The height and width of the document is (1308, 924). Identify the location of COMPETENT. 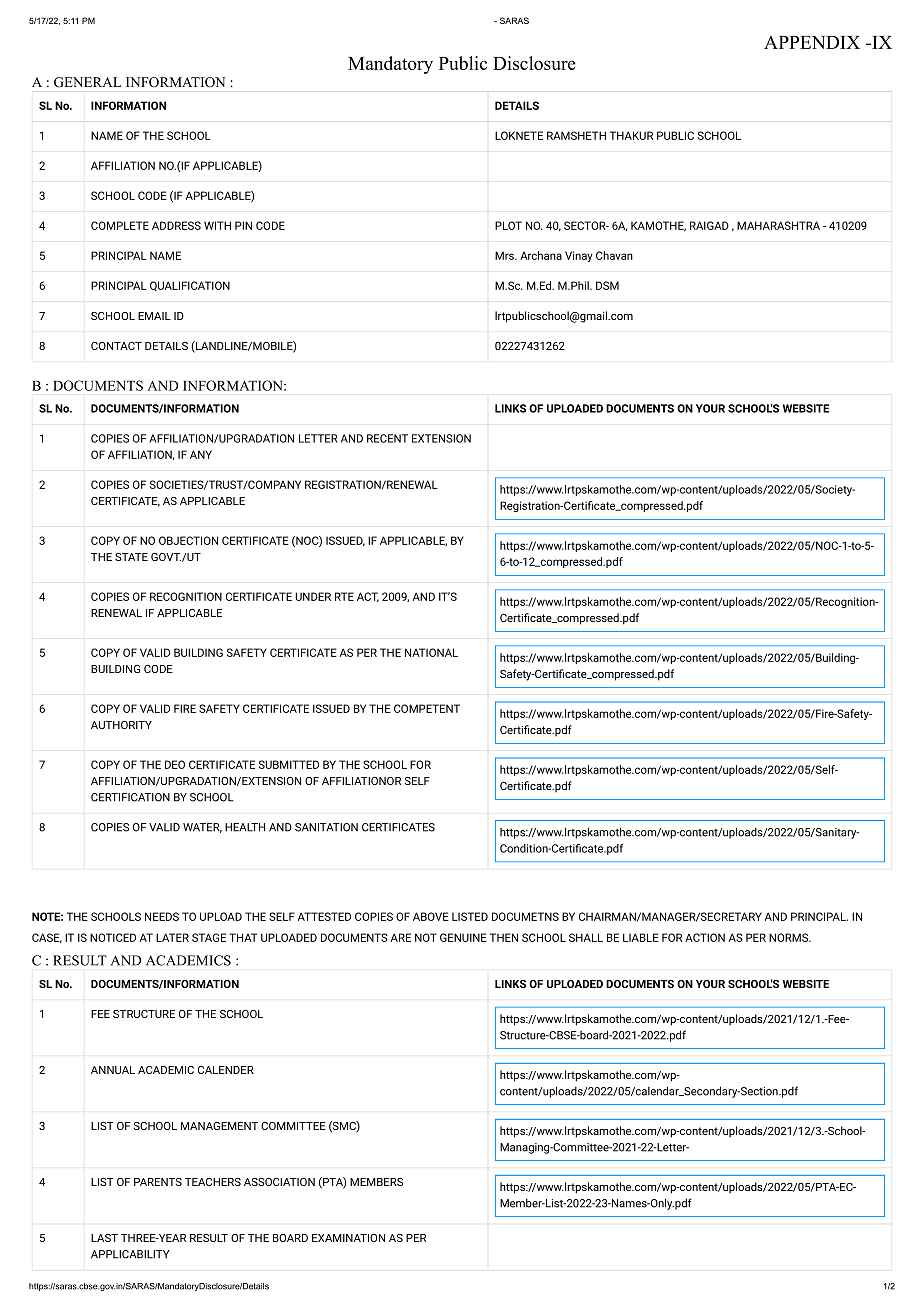
(427, 708).
